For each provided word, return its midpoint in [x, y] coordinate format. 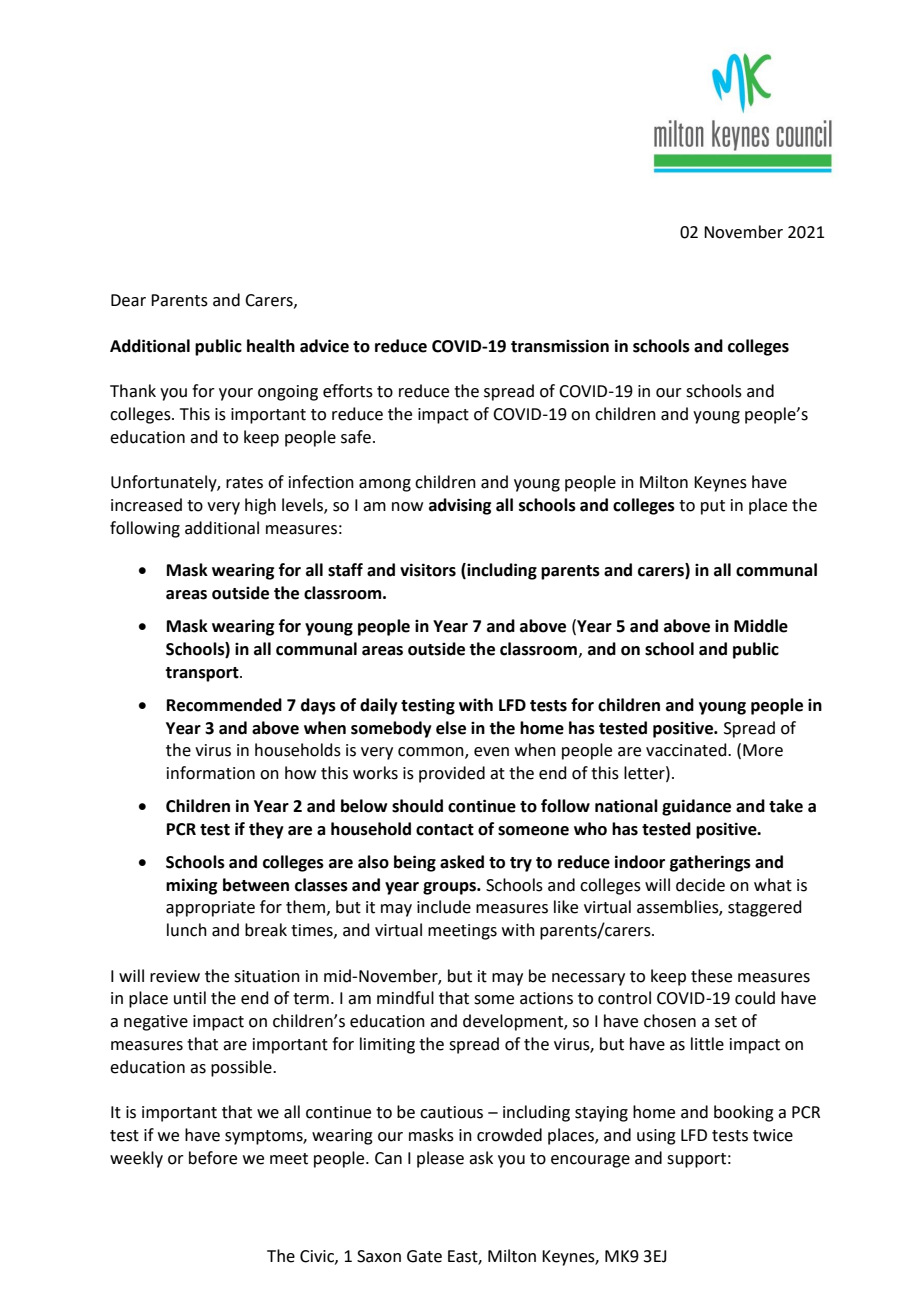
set [726, 1022]
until [190, 998]
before [213, 1158]
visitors [428, 570]
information [211, 773]
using [656, 1137]
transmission [560, 346]
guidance [696, 807]
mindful [405, 998]
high [260, 506]
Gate [424, 1256]
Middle [761, 626]
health [271, 346]
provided [452, 774]
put [713, 507]
